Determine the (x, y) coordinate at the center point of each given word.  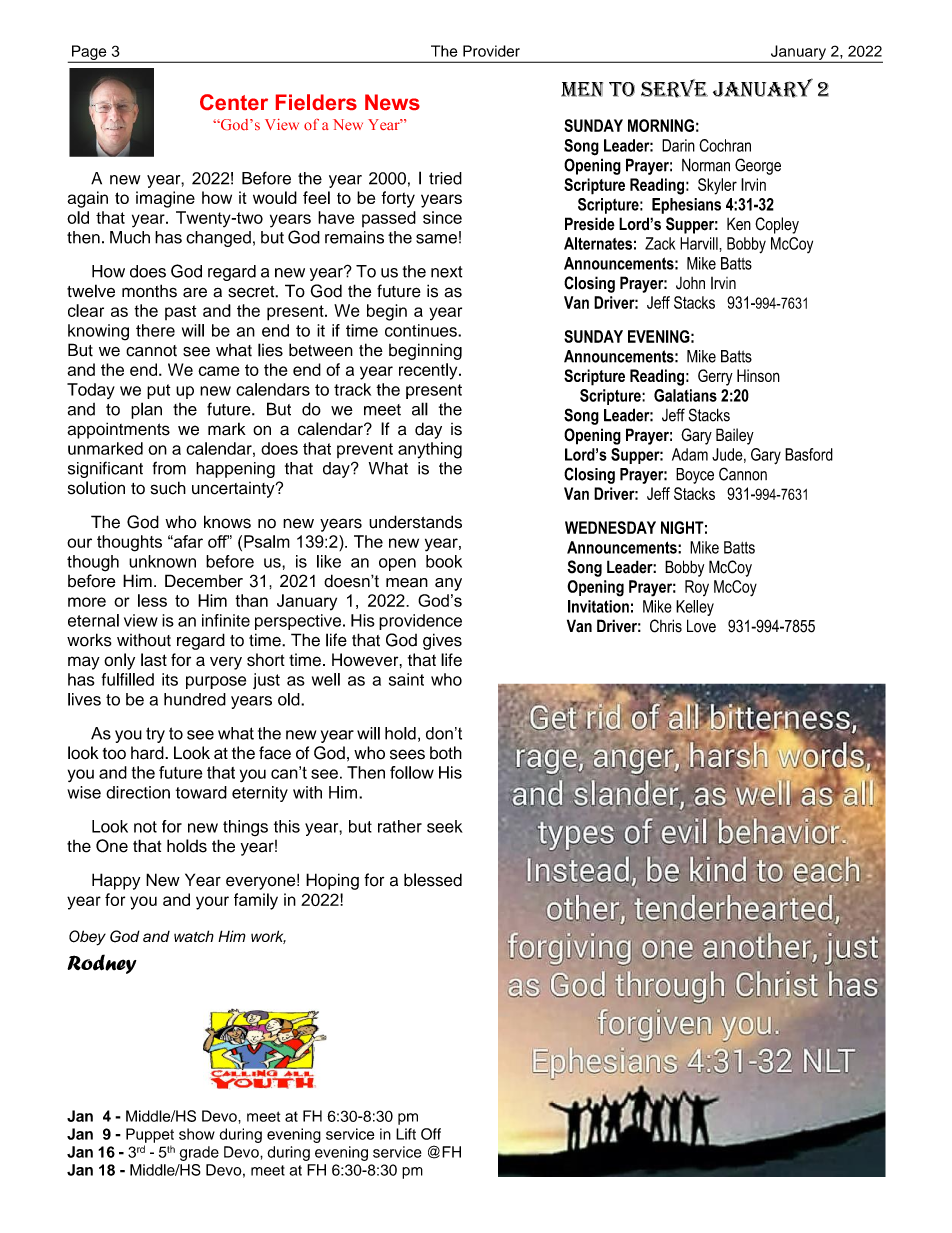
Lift (406, 1134)
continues (422, 330)
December (204, 581)
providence (420, 622)
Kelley (695, 608)
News (392, 102)
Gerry (715, 377)
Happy (116, 881)
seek (445, 826)
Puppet (150, 1135)
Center (234, 102)
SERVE (674, 88)
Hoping (332, 881)
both (446, 753)
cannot (151, 351)
